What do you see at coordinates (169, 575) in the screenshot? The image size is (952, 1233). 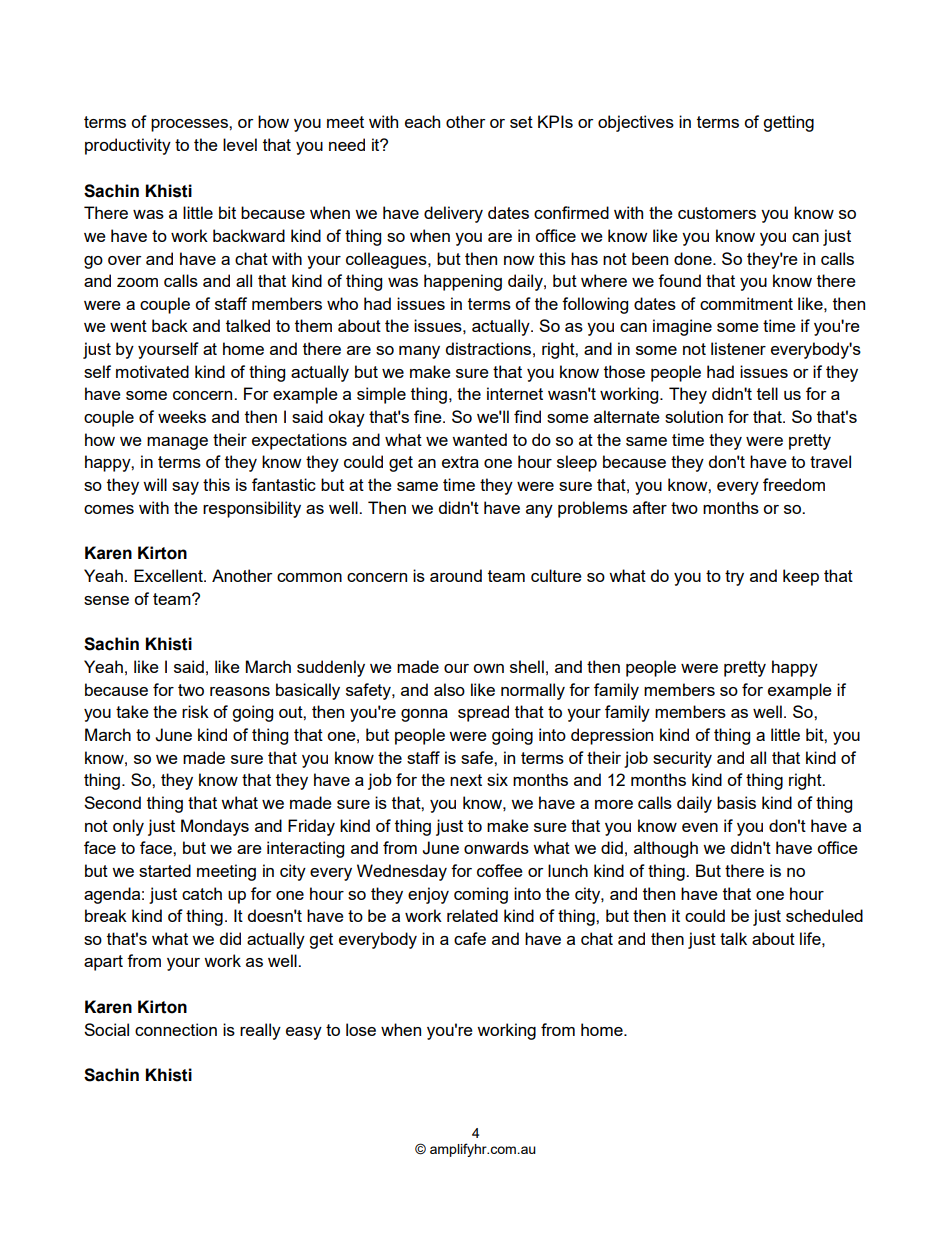 I see `Excellent` at bounding box center [169, 575].
